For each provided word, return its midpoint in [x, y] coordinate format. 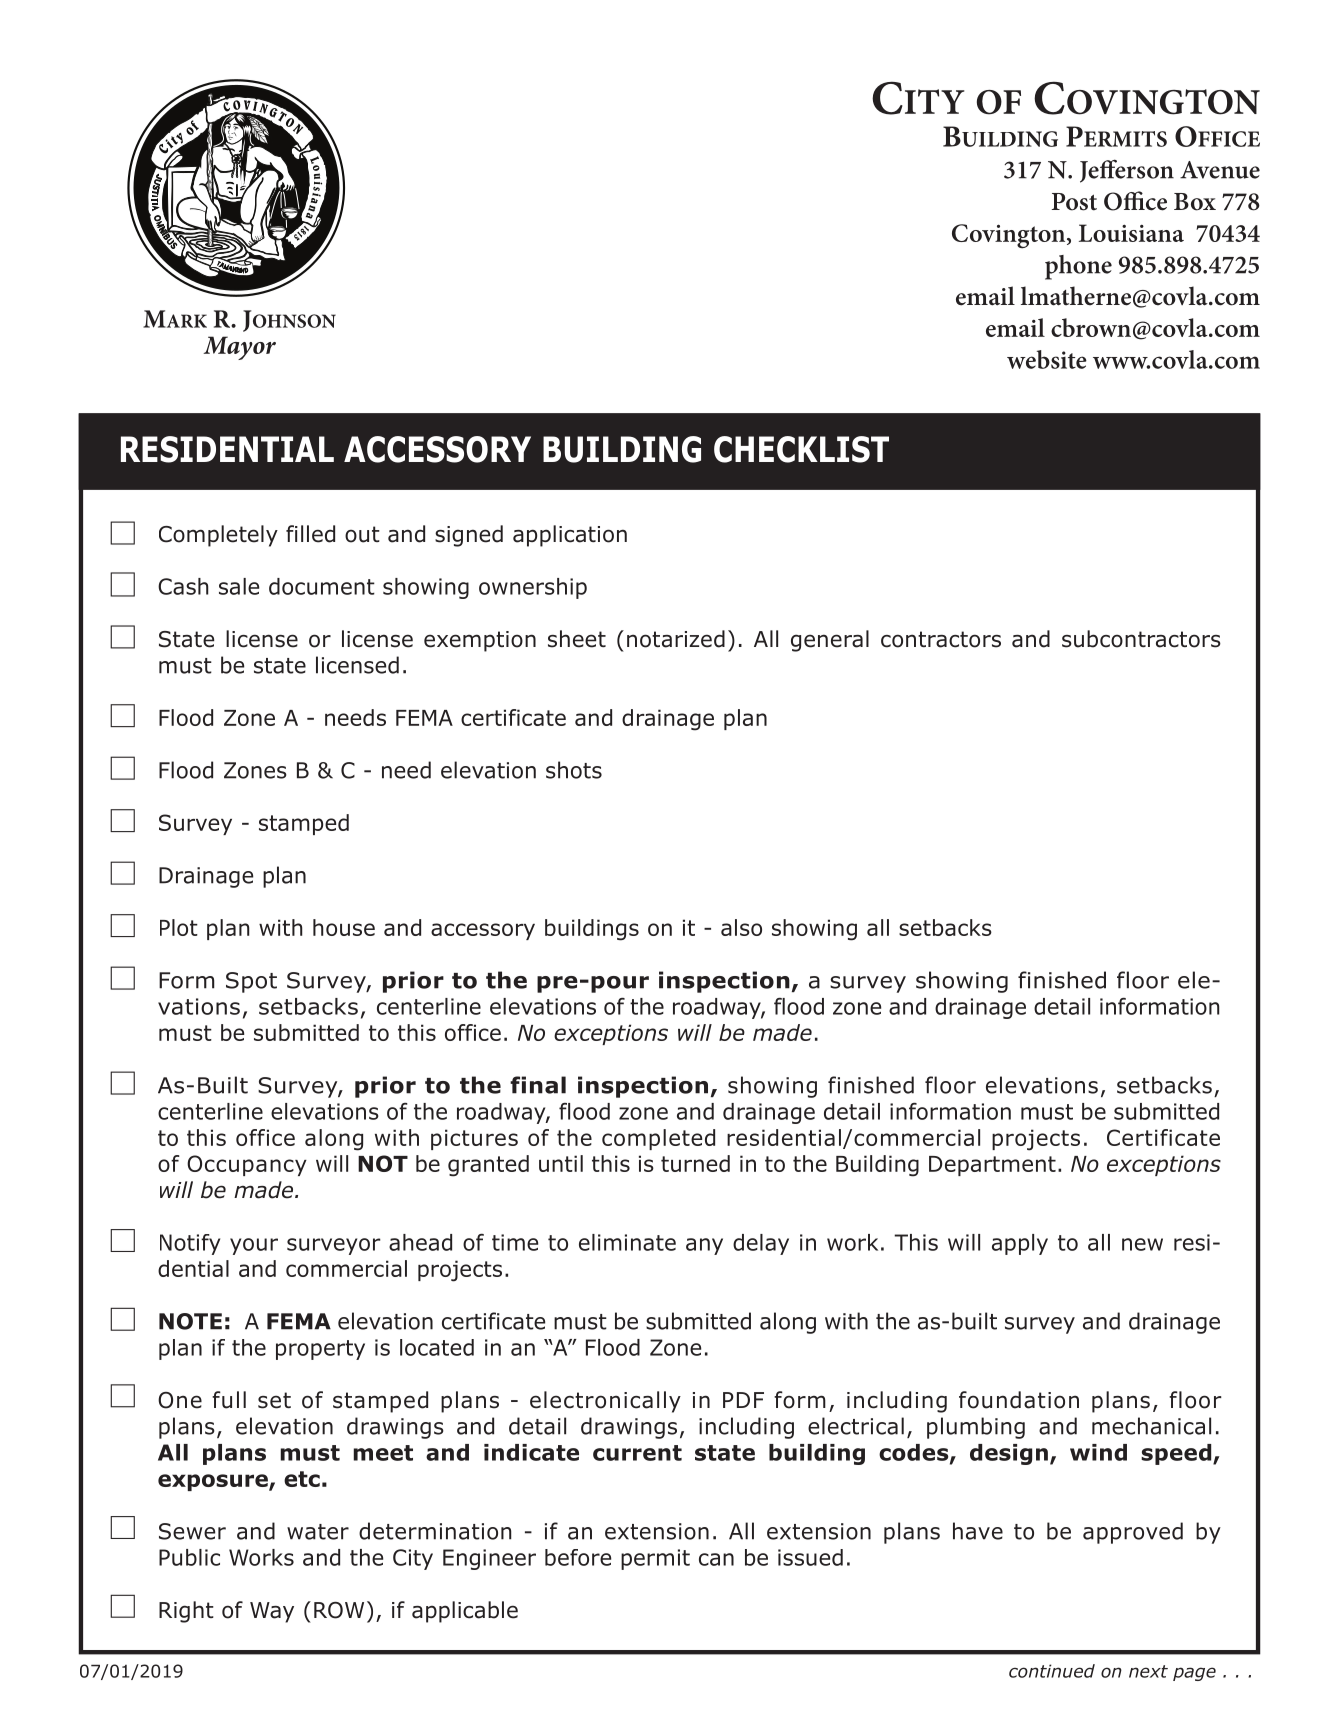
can [716, 1559]
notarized [676, 639]
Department [992, 1166]
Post [1074, 202]
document [322, 586]
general [830, 641]
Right [186, 1612]
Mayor [239, 348]
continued [1052, 1671]
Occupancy [247, 1165]
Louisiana [1131, 233]
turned [695, 1163]
